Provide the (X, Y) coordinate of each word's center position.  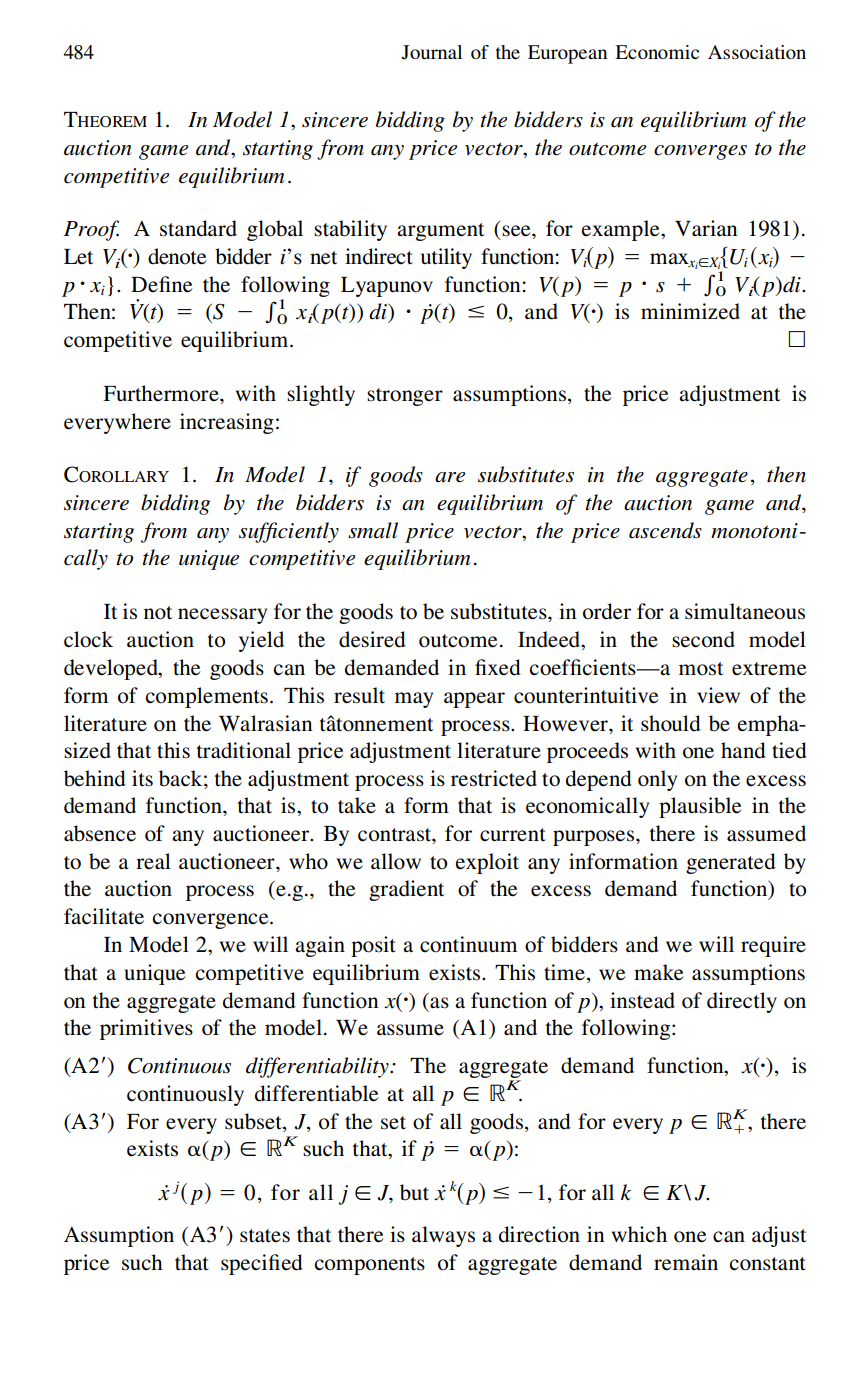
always (443, 1236)
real (153, 861)
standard (198, 228)
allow (396, 861)
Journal (432, 52)
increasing (227, 423)
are (450, 477)
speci (245, 1264)
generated (731, 863)
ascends (665, 530)
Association (757, 52)
